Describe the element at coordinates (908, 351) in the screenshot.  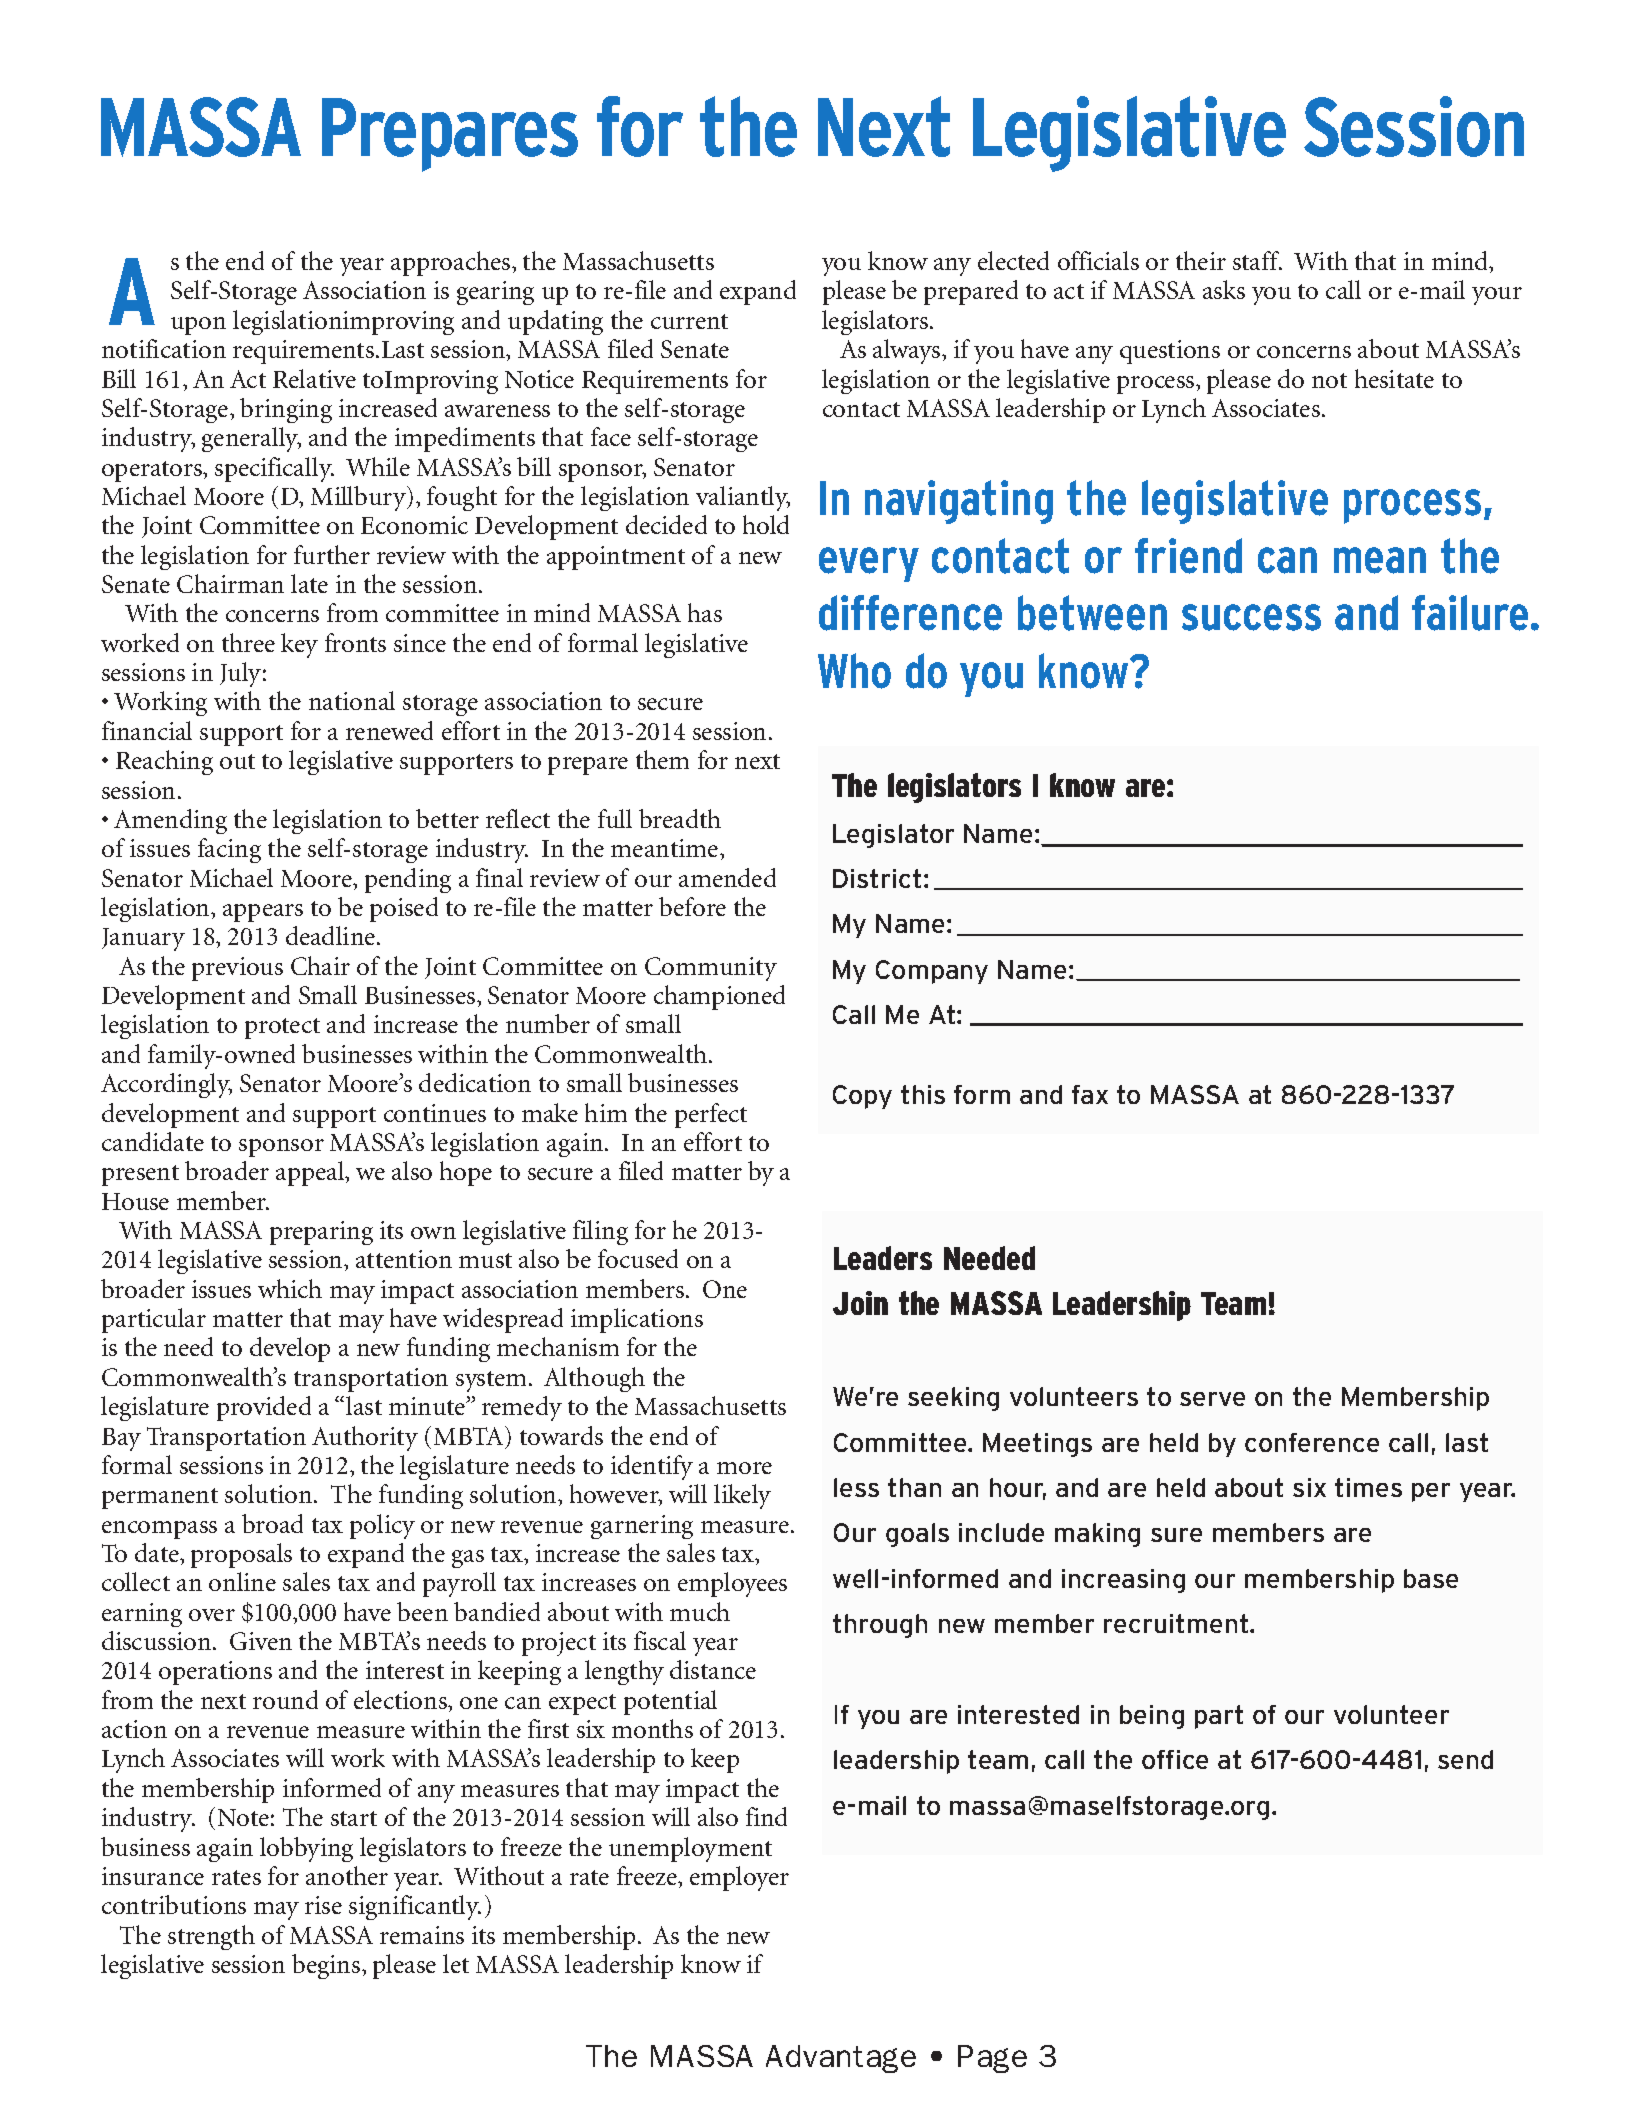
I see `always` at that location.
